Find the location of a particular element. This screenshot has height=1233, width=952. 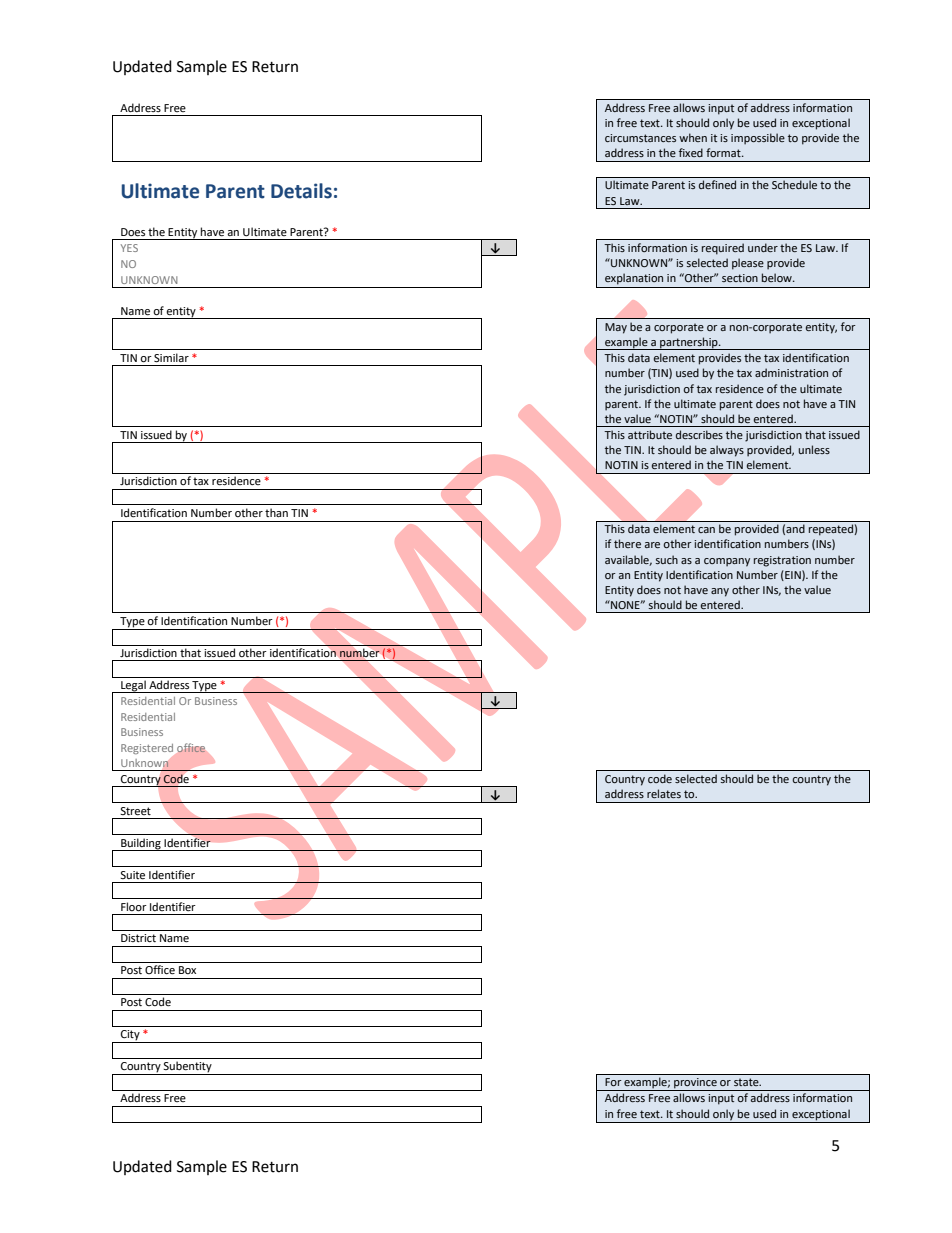

administration is located at coordinates (791, 372).
